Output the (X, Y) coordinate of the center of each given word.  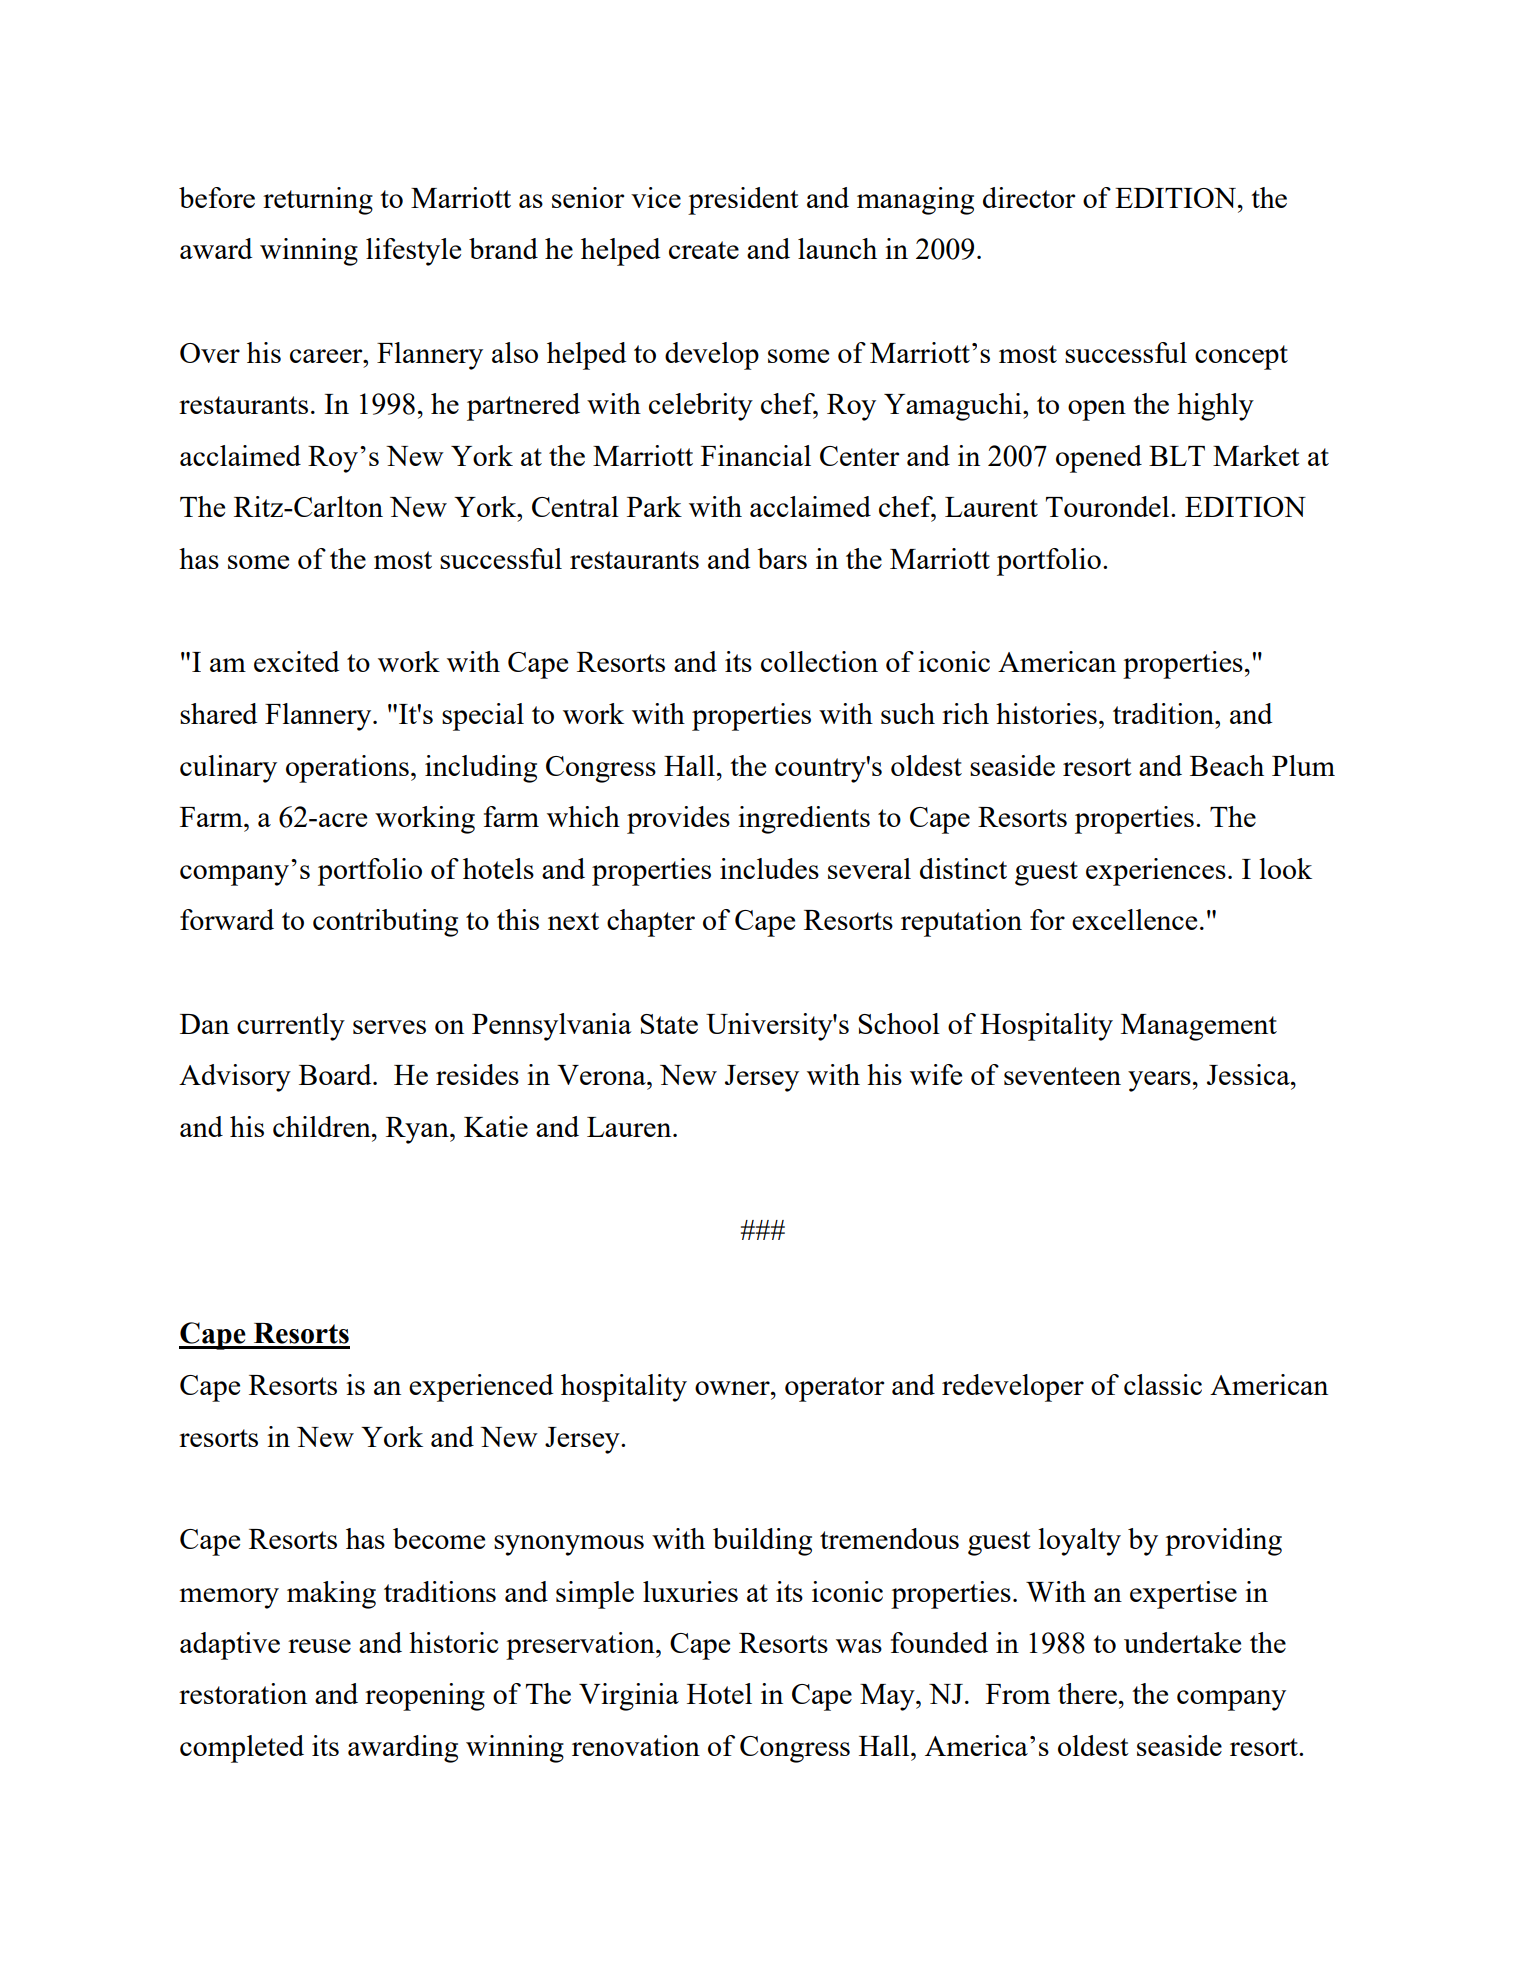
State (669, 1024)
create (704, 250)
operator (834, 1389)
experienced (481, 1388)
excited (296, 661)
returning (318, 201)
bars (782, 558)
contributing (385, 923)
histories (1046, 713)
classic (1163, 1384)
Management (1199, 1027)
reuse (319, 1646)
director (1029, 197)
